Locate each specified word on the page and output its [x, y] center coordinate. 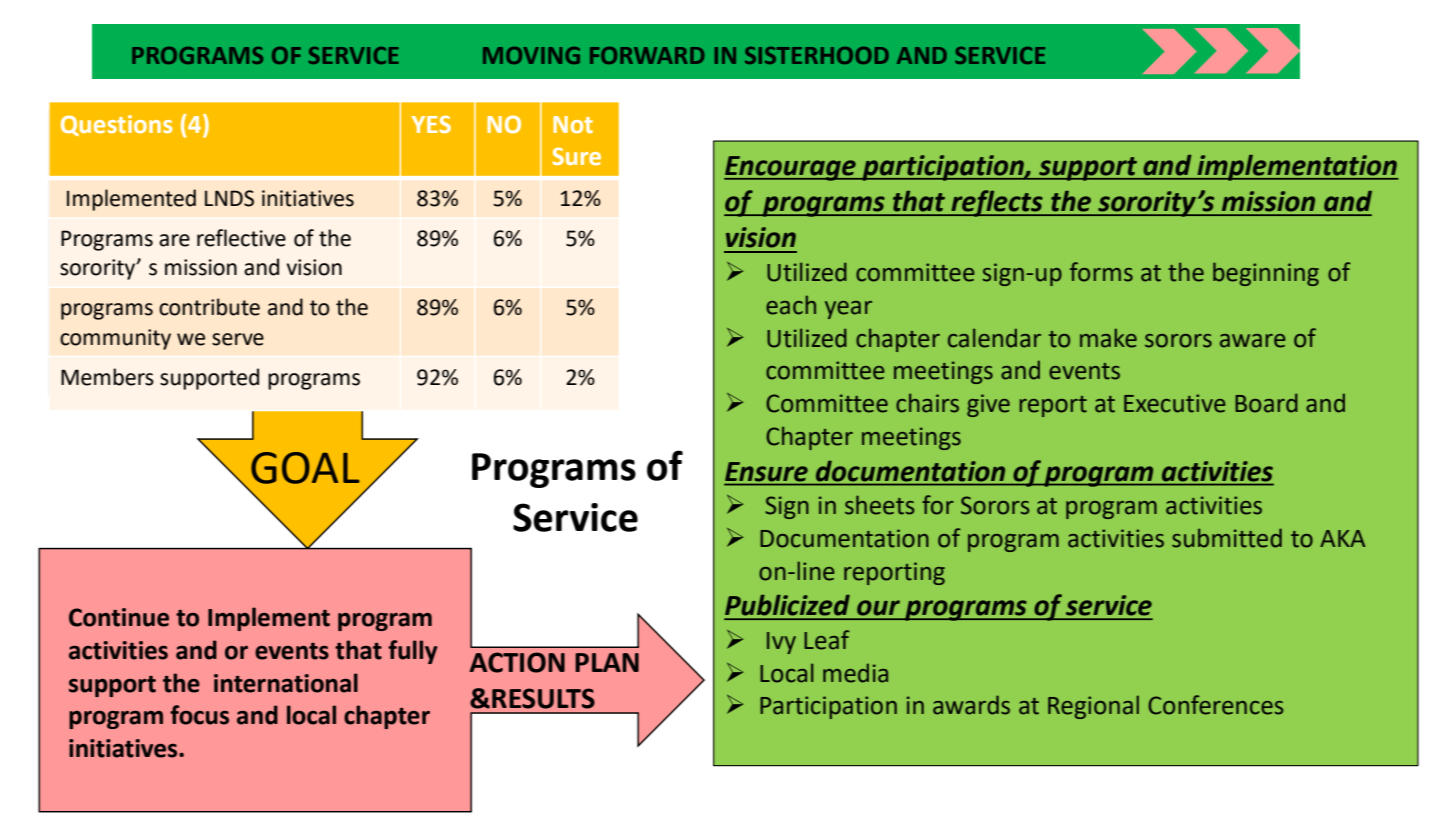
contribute [209, 307]
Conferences [1215, 705]
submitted [1227, 538]
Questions [116, 125]
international [286, 683]
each [791, 305]
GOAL [305, 468]
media [855, 673]
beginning [1266, 274]
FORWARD [647, 55]
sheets [879, 505]
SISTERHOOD [817, 55]
